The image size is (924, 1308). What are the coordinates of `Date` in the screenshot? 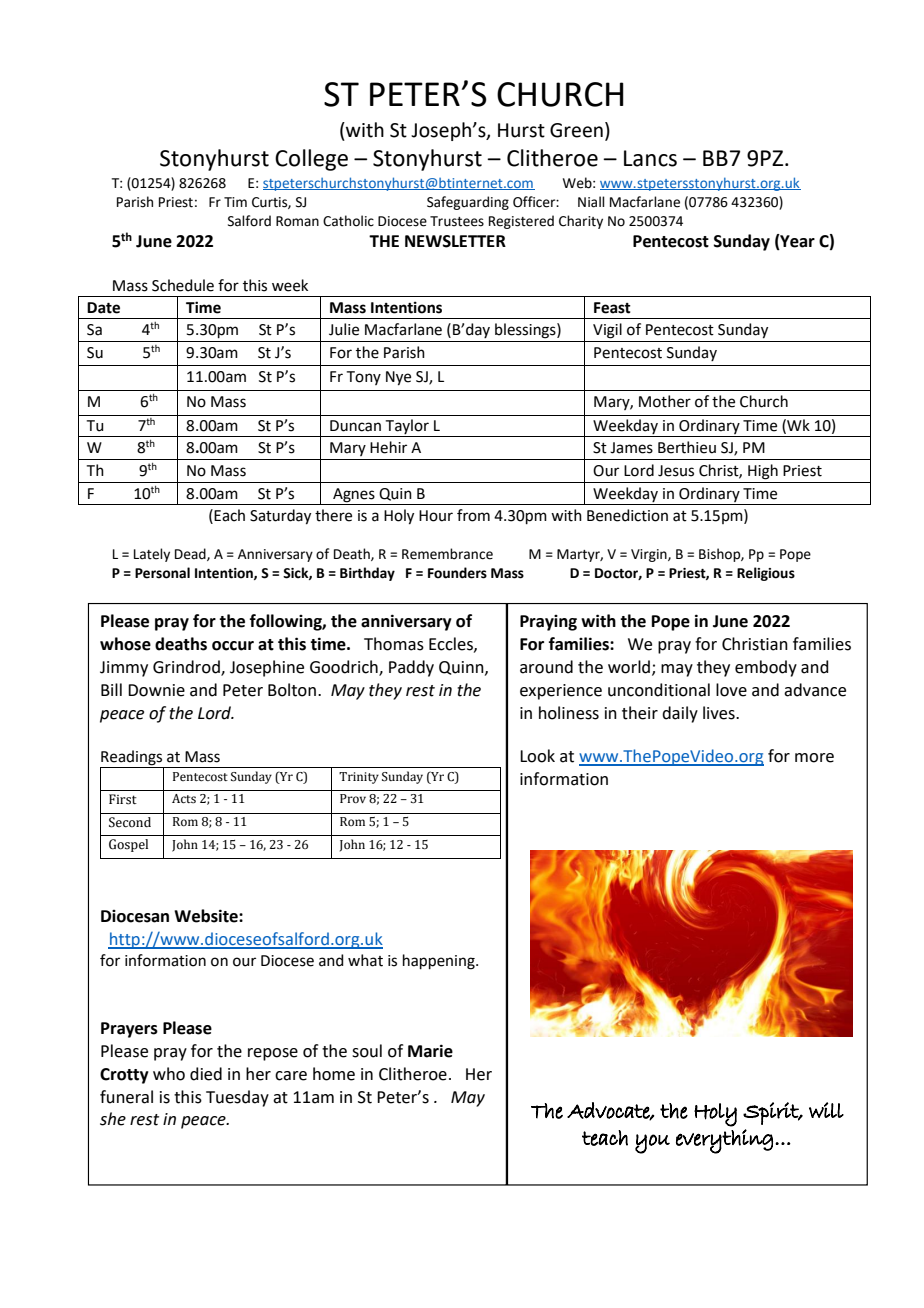 It's located at (103, 308).
